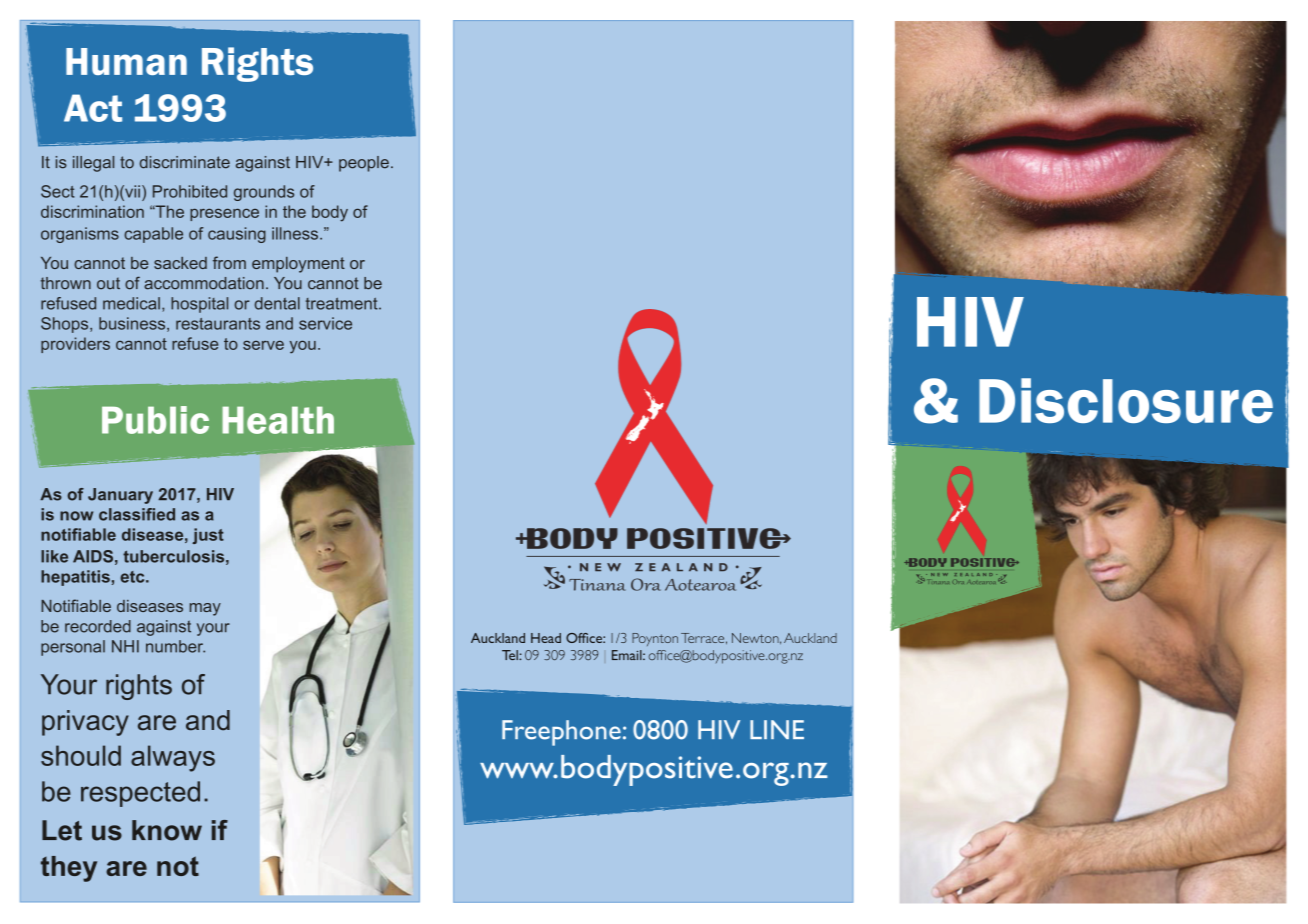  What do you see at coordinates (264, 193) in the screenshot?
I see `grounds` at bounding box center [264, 193].
